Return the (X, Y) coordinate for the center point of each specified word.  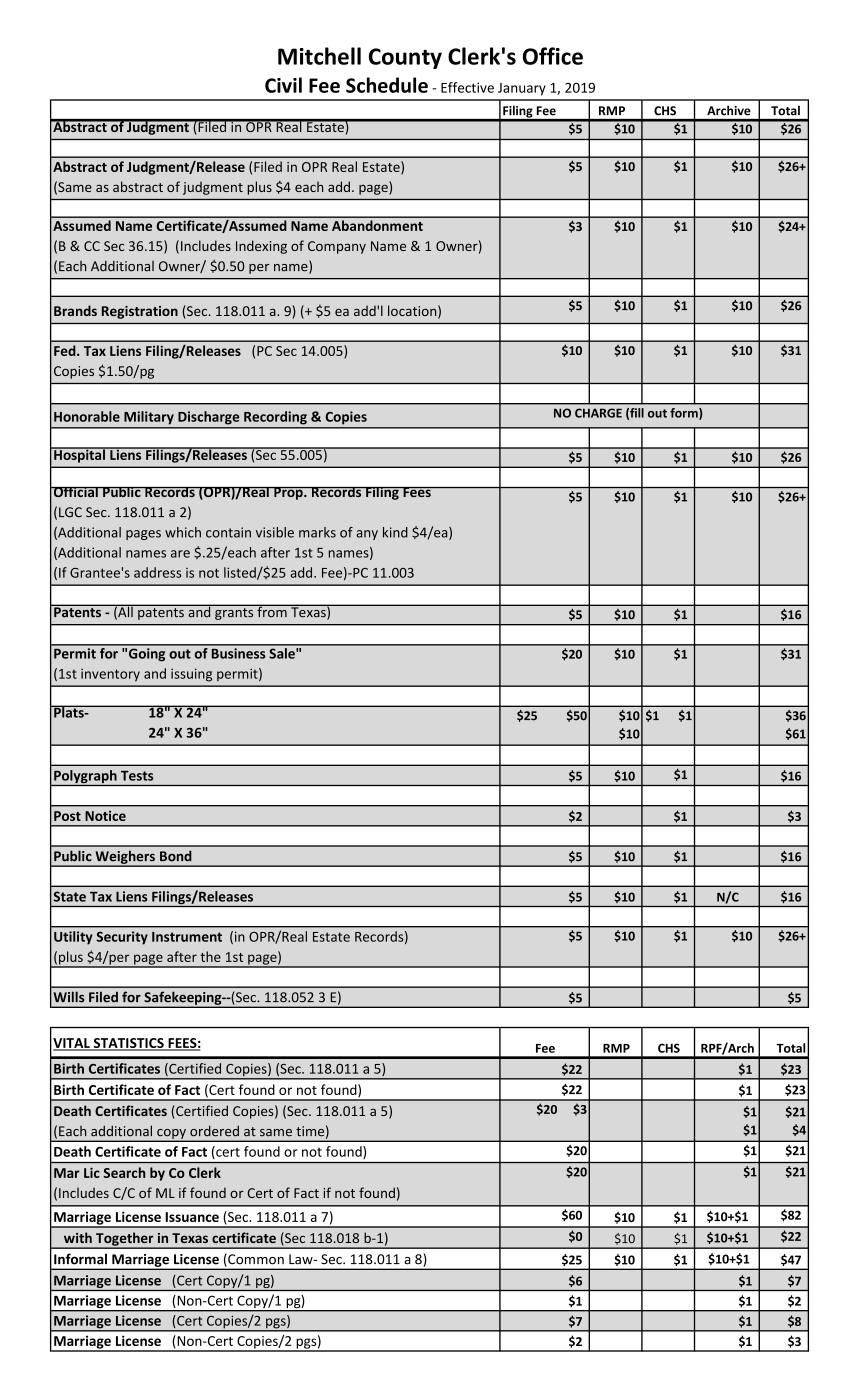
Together (125, 1240)
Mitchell (319, 56)
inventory (110, 675)
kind (395, 532)
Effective (467, 87)
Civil (283, 85)
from (272, 611)
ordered (214, 1131)
